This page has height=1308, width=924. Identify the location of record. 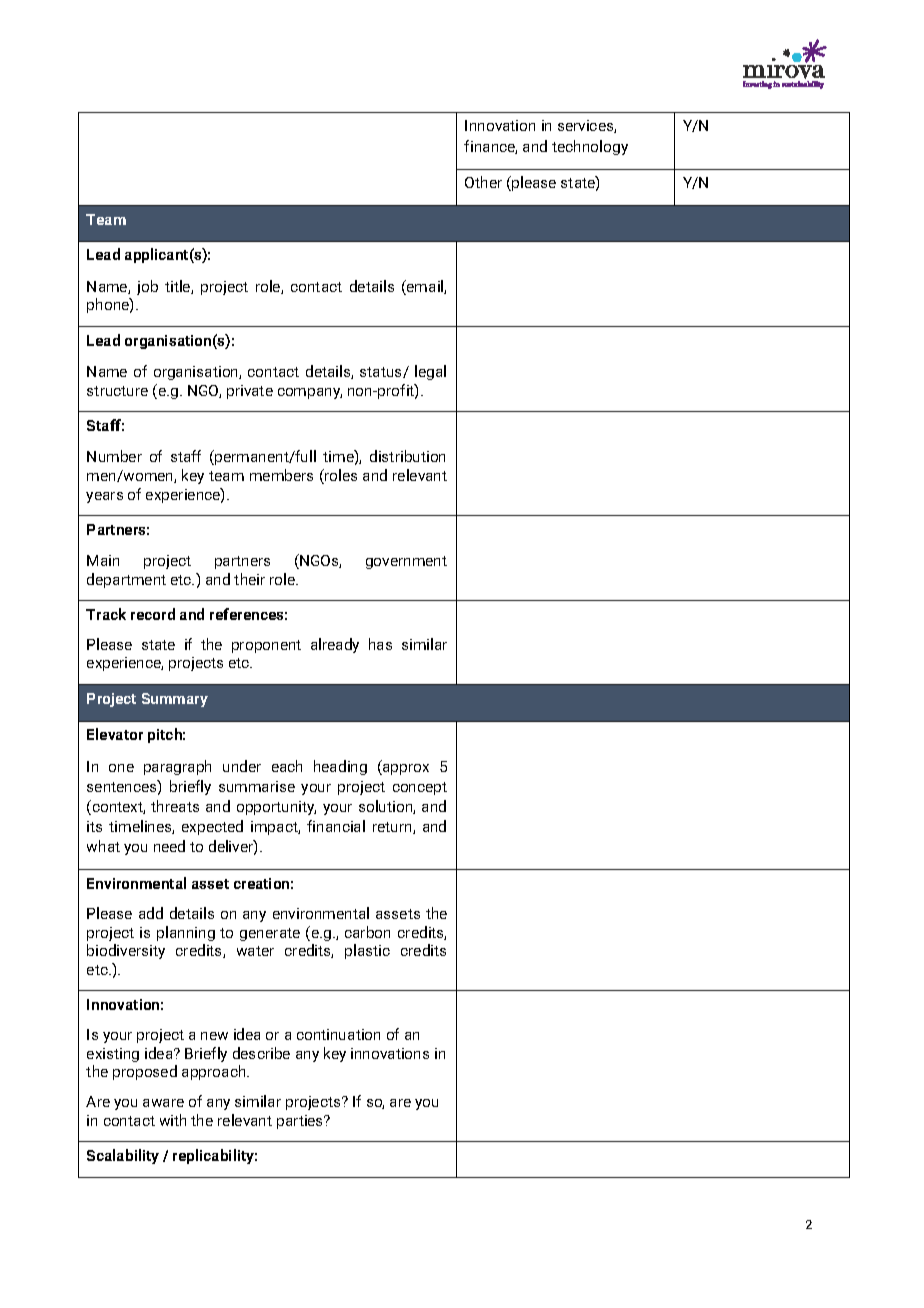
(153, 614).
